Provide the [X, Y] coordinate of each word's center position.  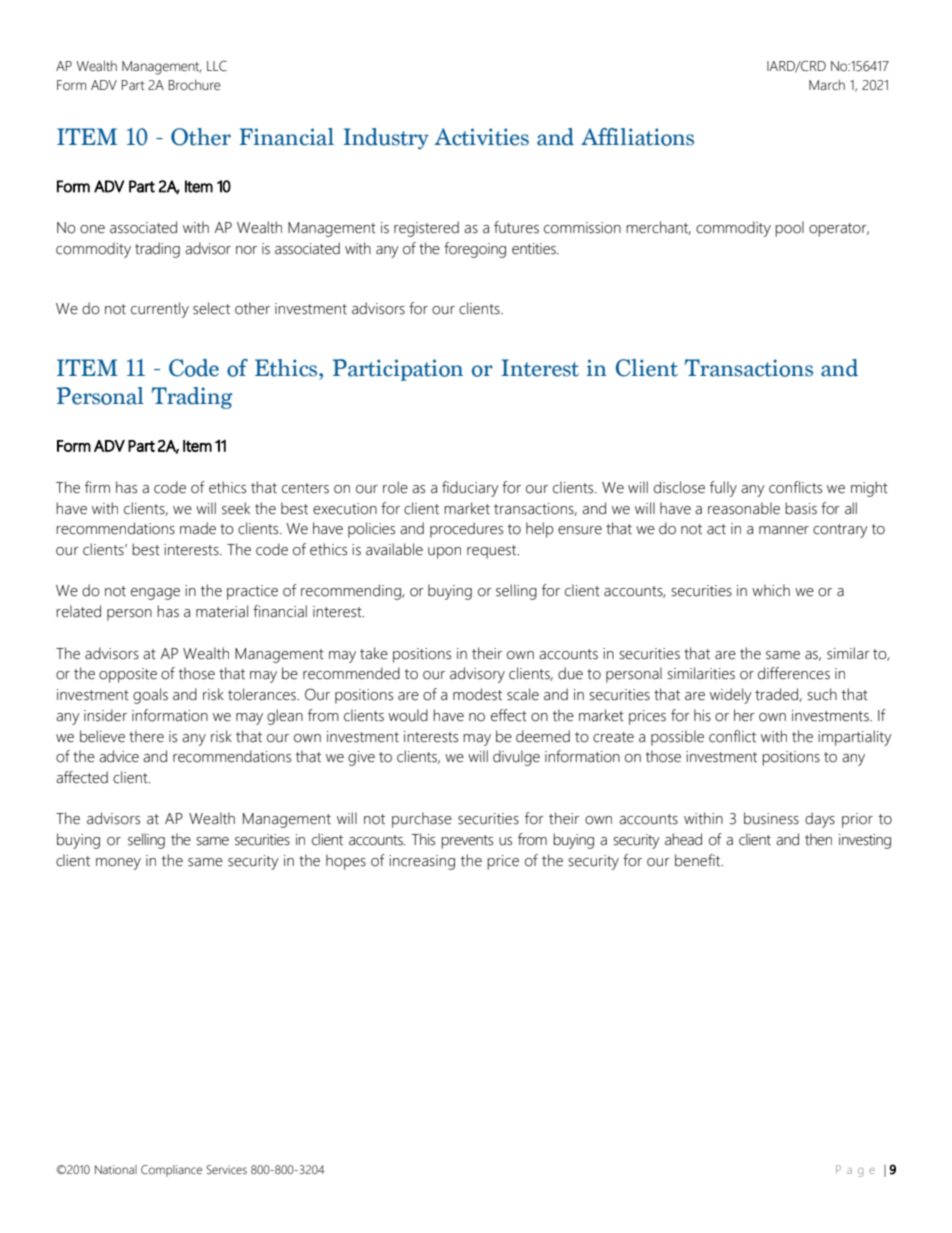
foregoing [475, 250]
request [493, 552]
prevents [467, 842]
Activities [482, 137]
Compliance [171, 1171]
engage [155, 594]
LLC [217, 66]
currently [160, 310]
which [771, 590]
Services [226, 1169]
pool [789, 229]
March [827, 85]
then [818, 839]
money [118, 864]
